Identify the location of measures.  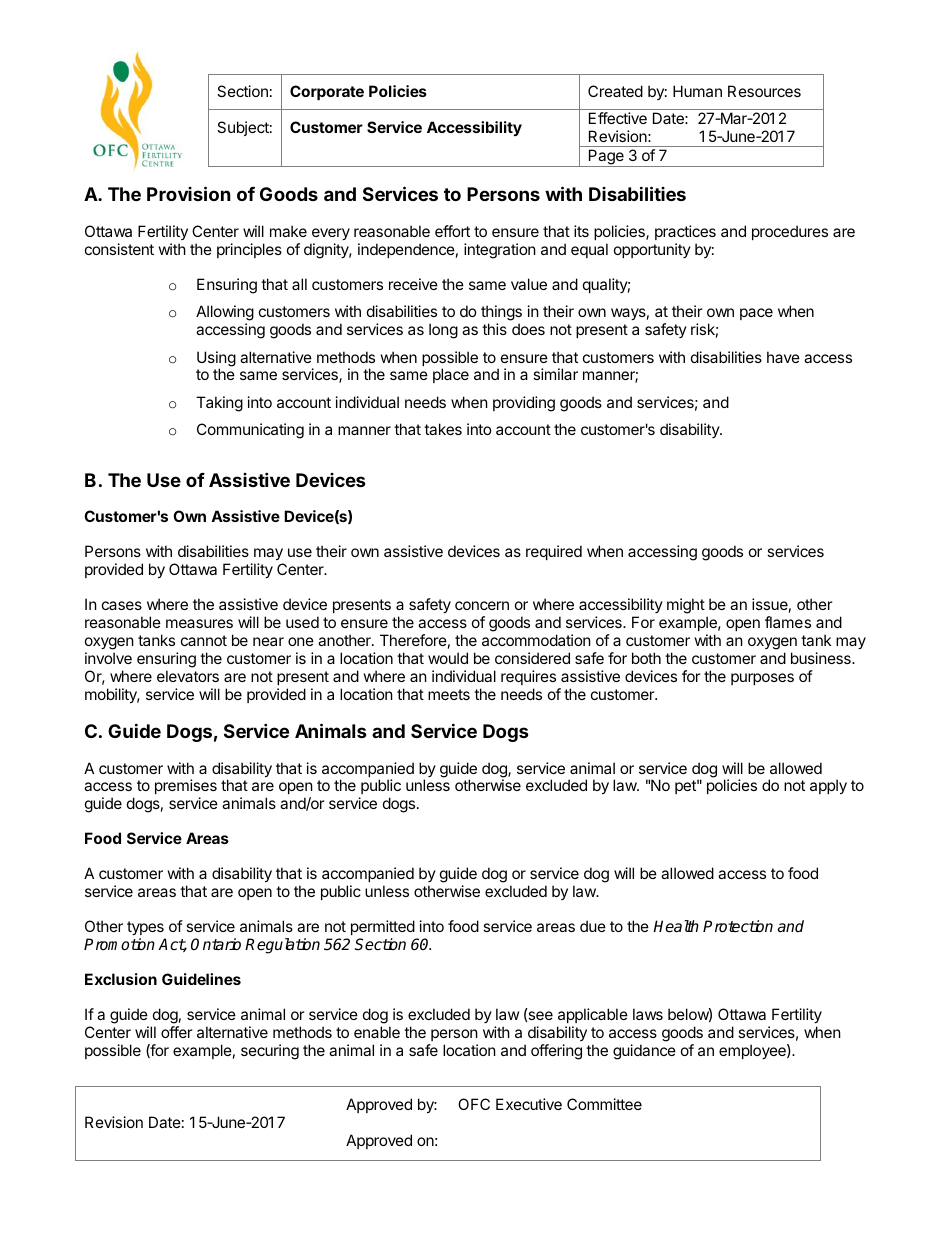
(199, 623).
